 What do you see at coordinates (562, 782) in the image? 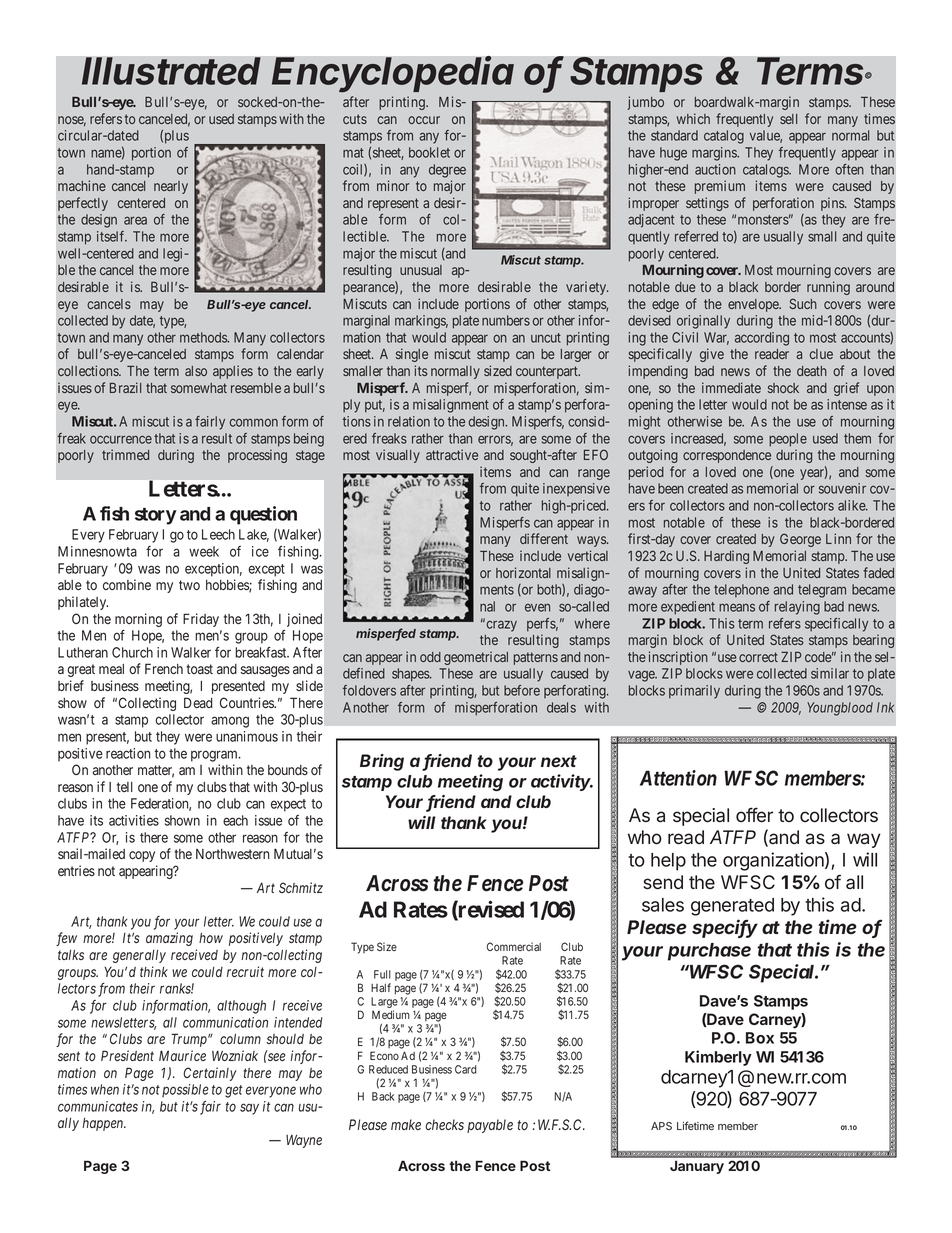
I see `activity` at bounding box center [562, 782].
